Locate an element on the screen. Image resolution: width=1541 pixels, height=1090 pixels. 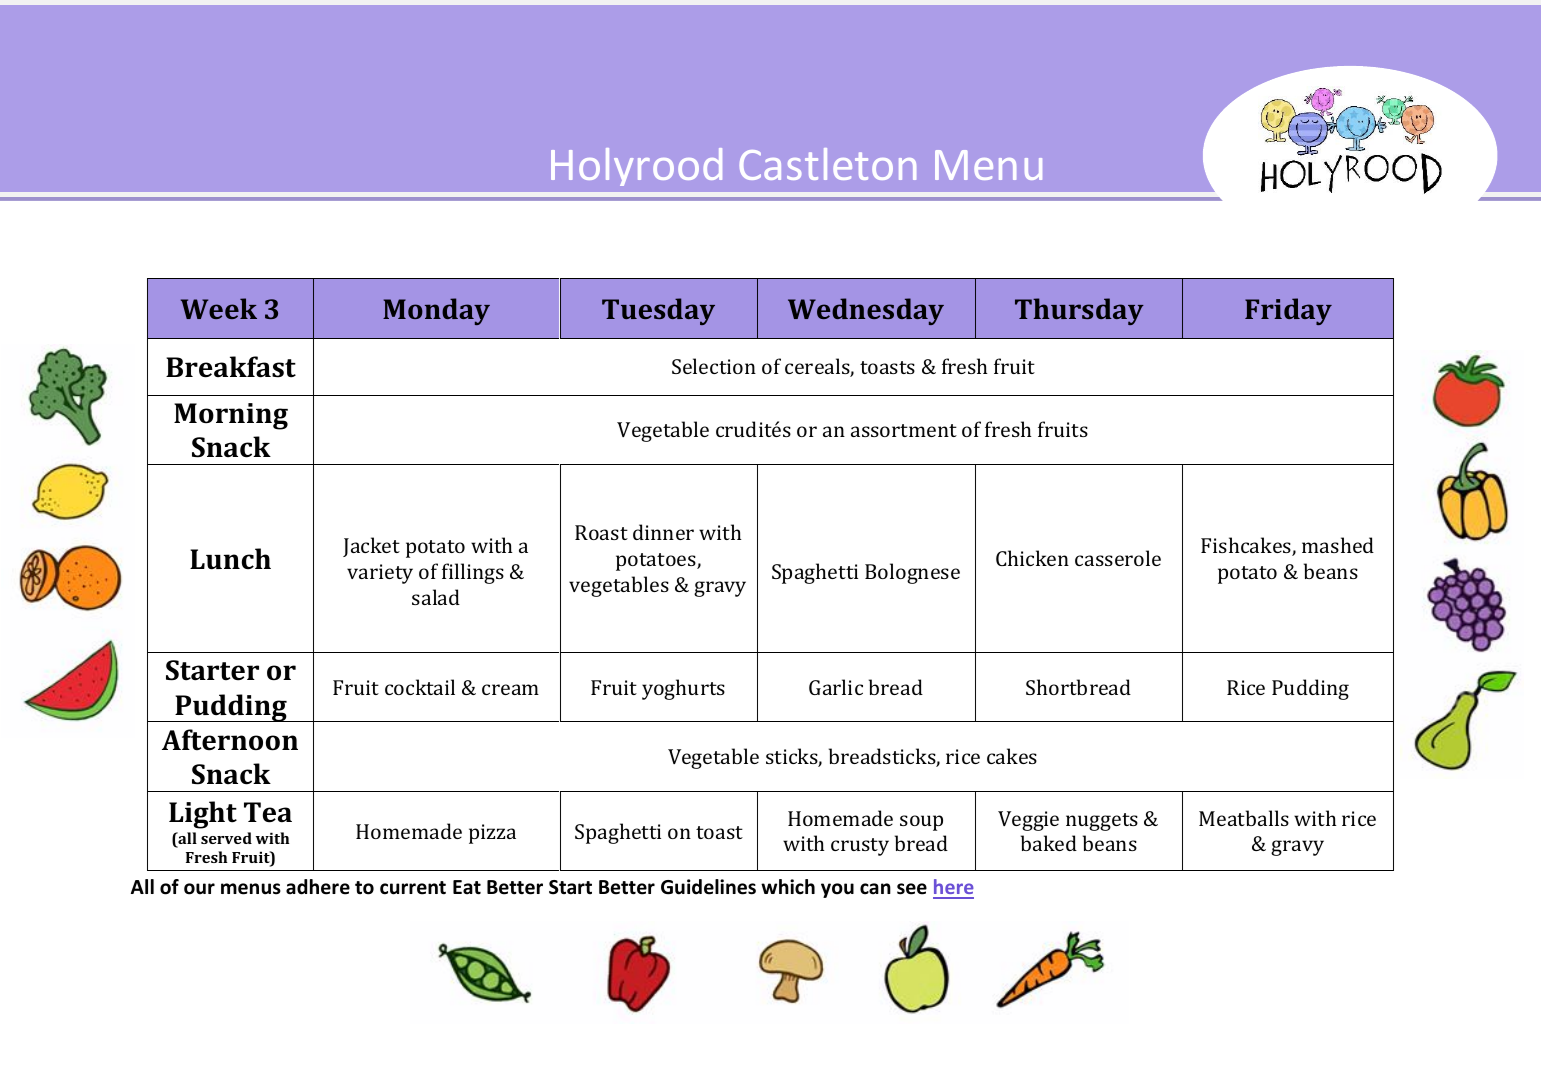
casserole is located at coordinates (1118, 558).
